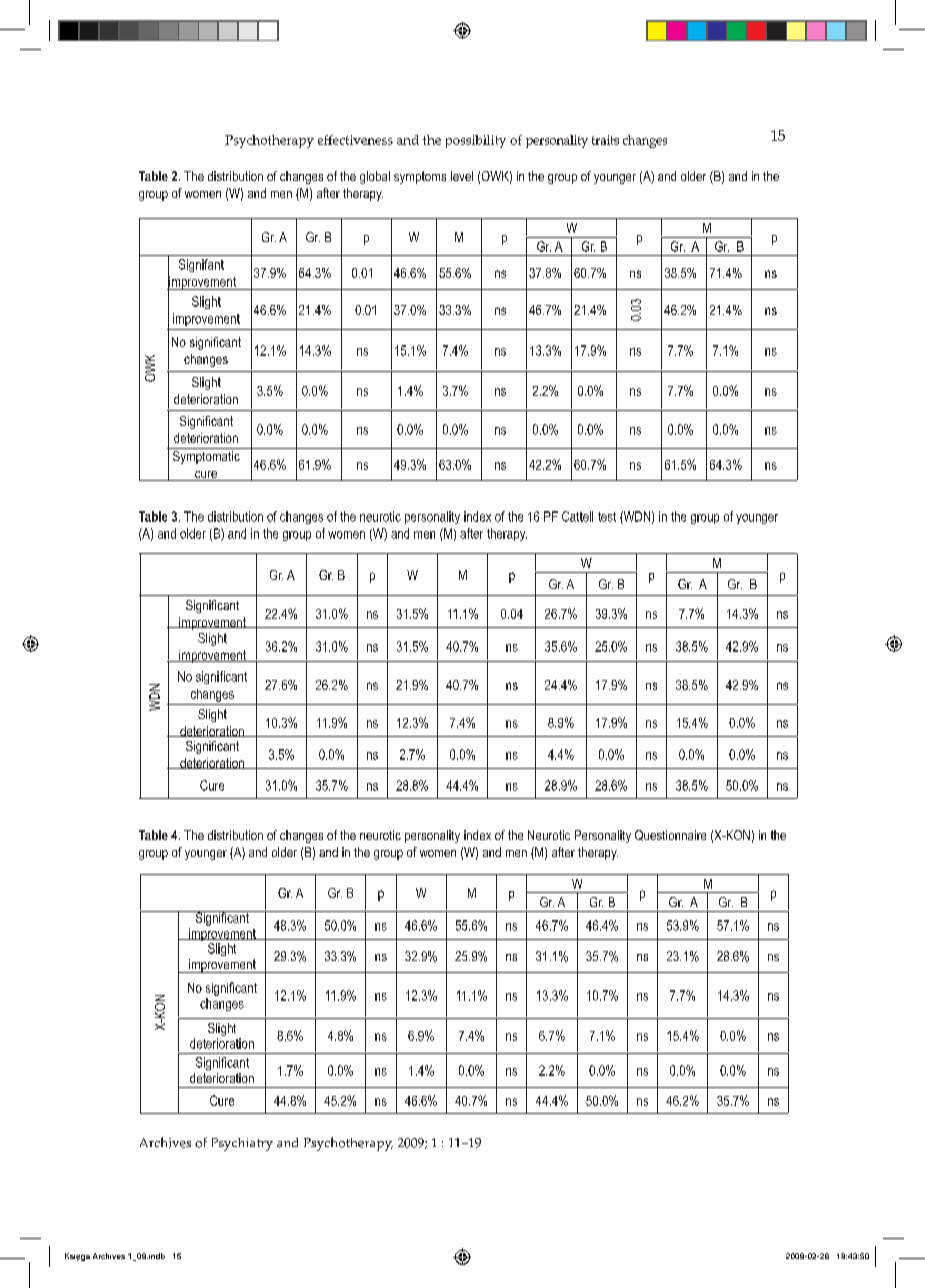 The width and height of the image is (925, 1288). What do you see at coordinates (420, 177) in the image?
I see `symptoms` at bounding box center [420, 177].
